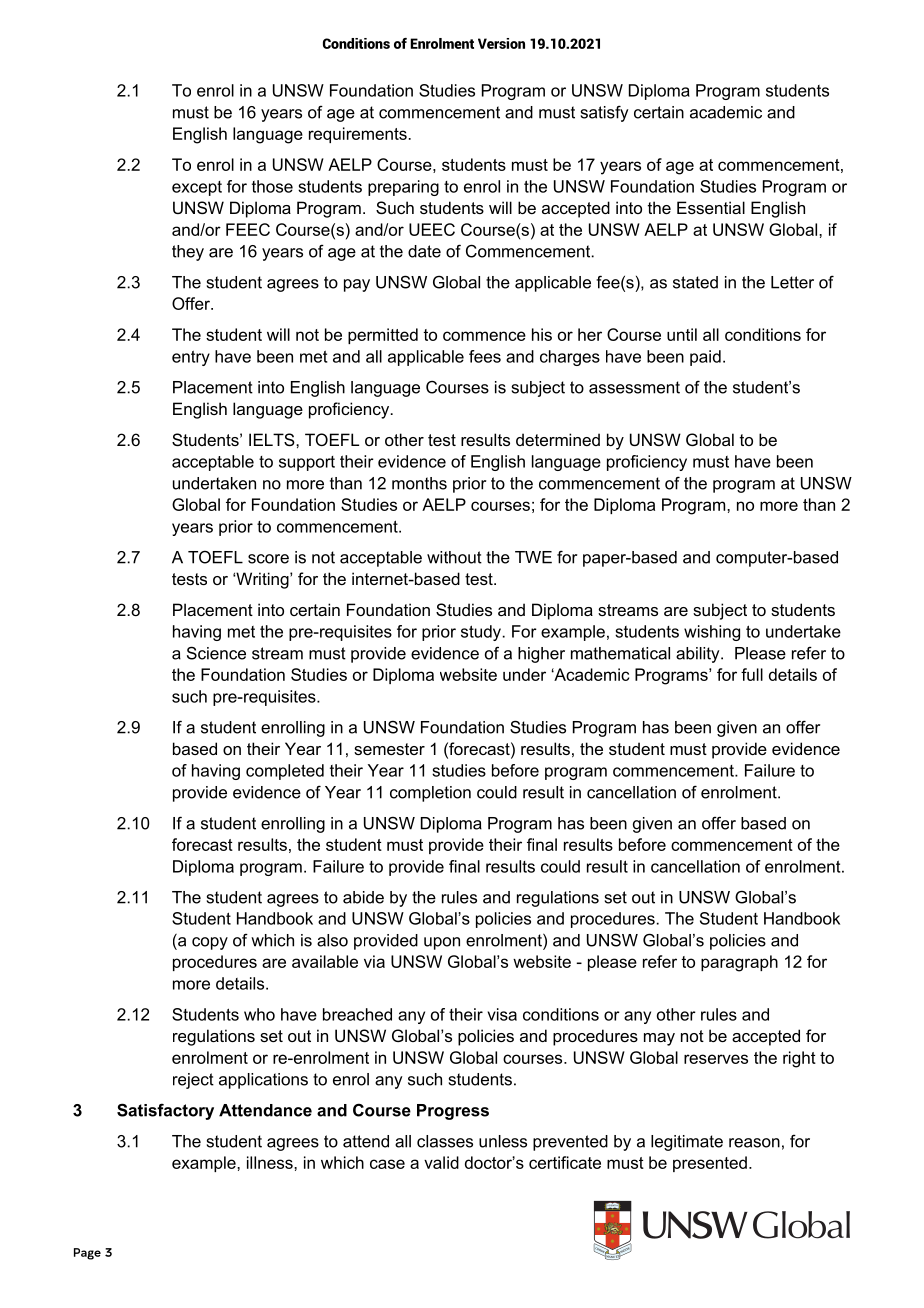  I want to click on Version, so click(501, 43).
